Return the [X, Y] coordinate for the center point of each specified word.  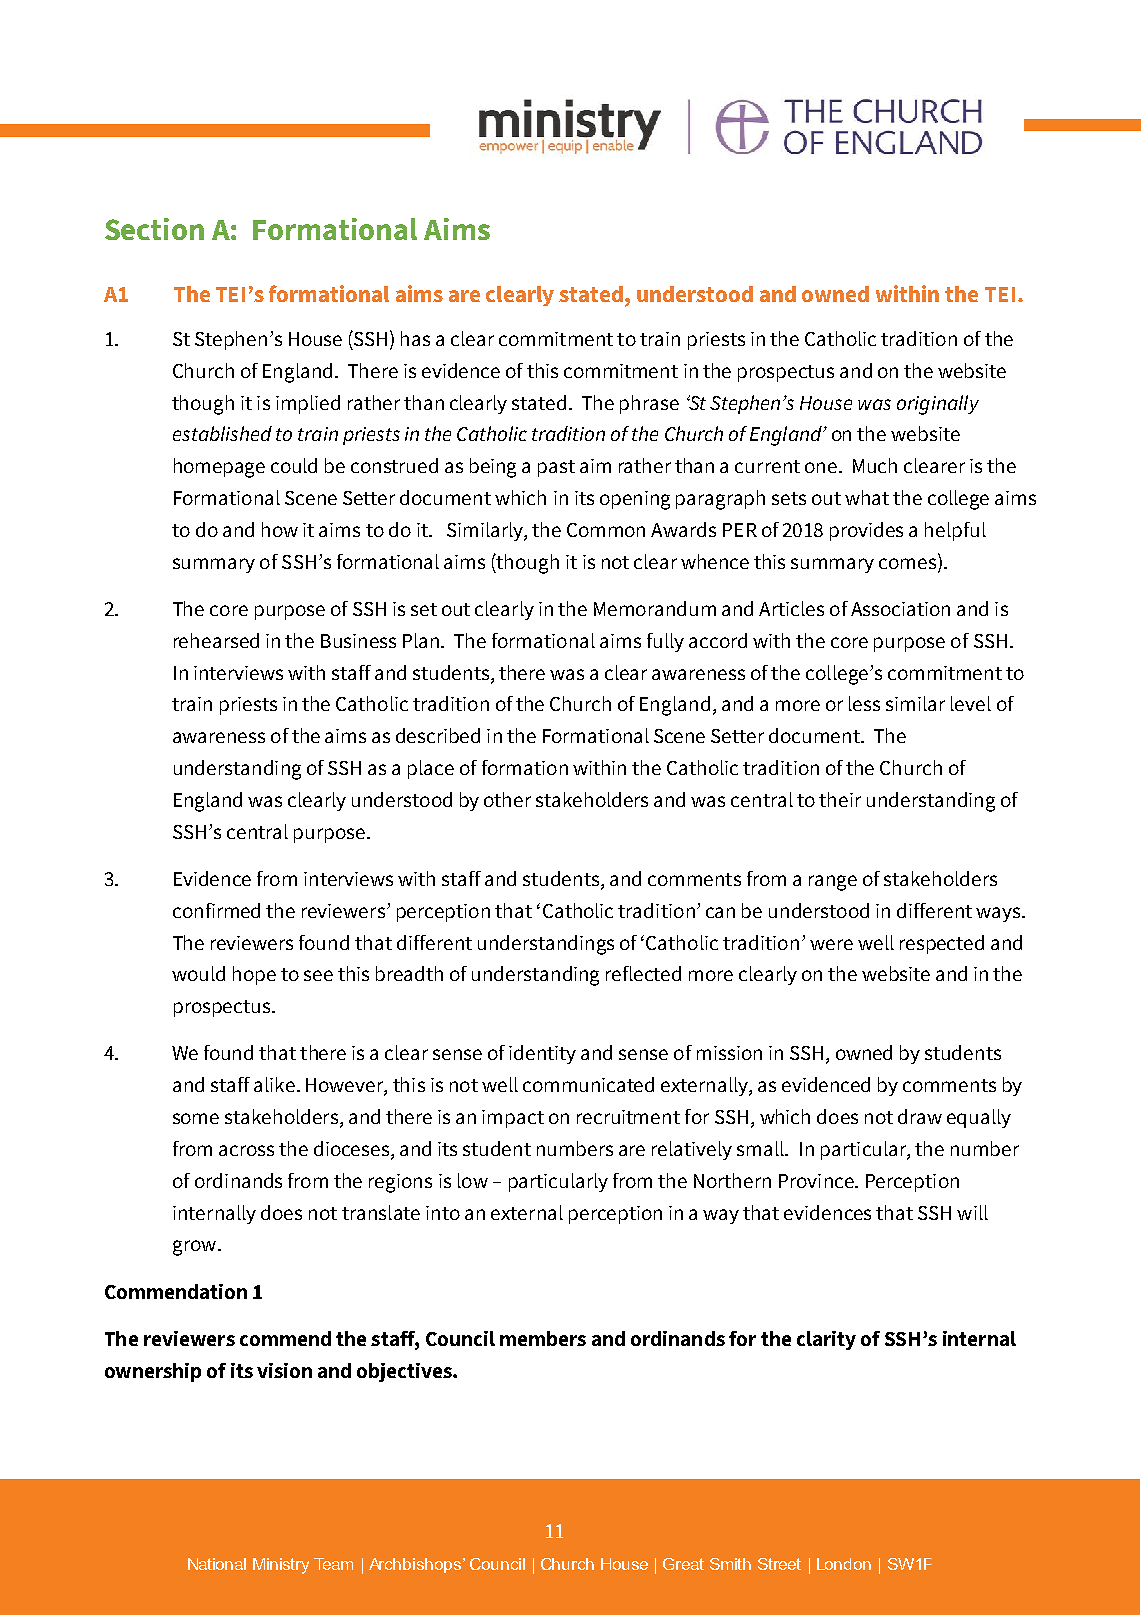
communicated [588, 1084]
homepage [219, 468]
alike [274, 1084]
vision [284, 1370]
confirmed [216, 910]
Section [154, 229]
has [415, 338]
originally [938, 405]
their [840, 799]
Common [606, 530]
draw [920, 1116]
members [543, 1338]
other [507, 799]
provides [866, 531]
